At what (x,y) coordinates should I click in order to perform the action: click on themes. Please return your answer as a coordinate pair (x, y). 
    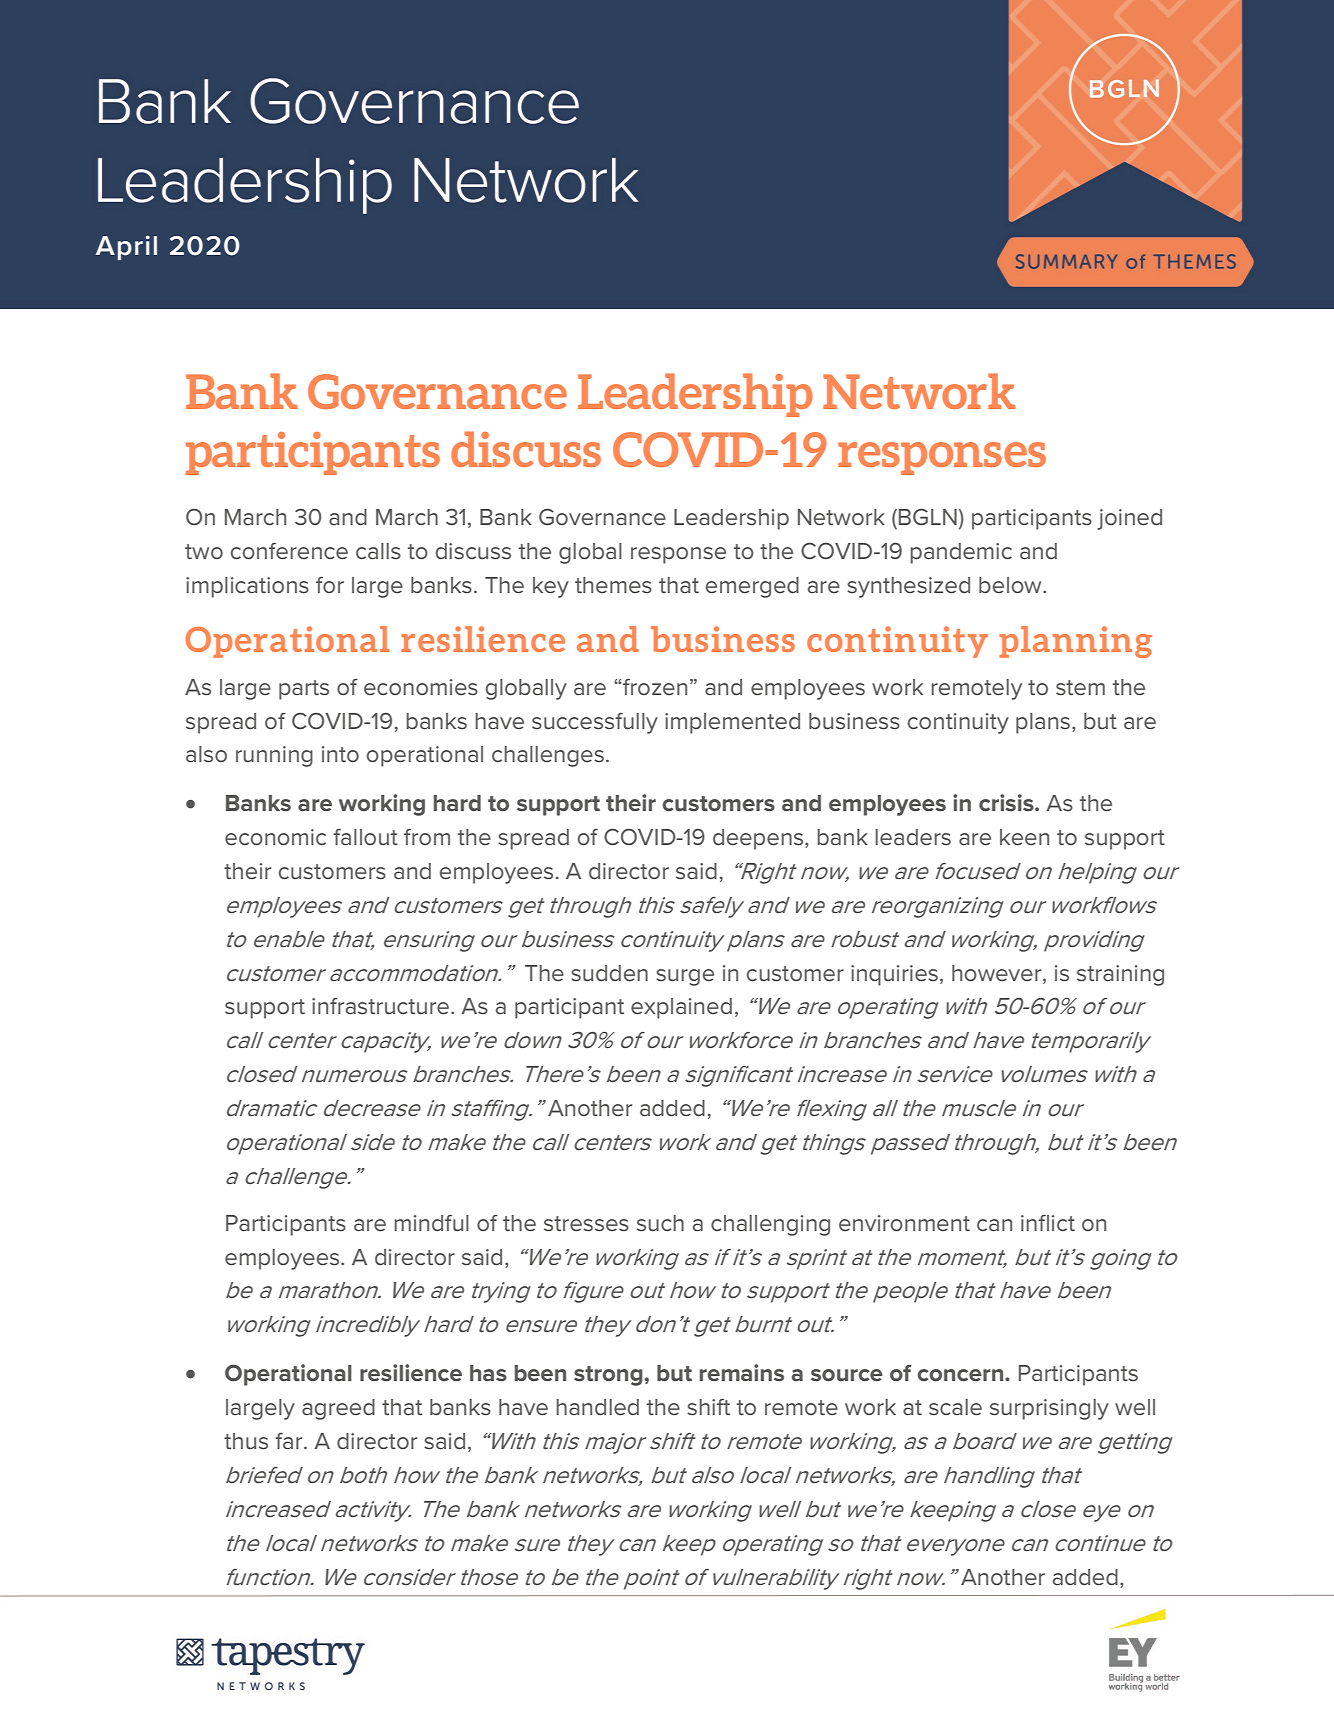
    Looking at the image, I should click on (613, 585).
